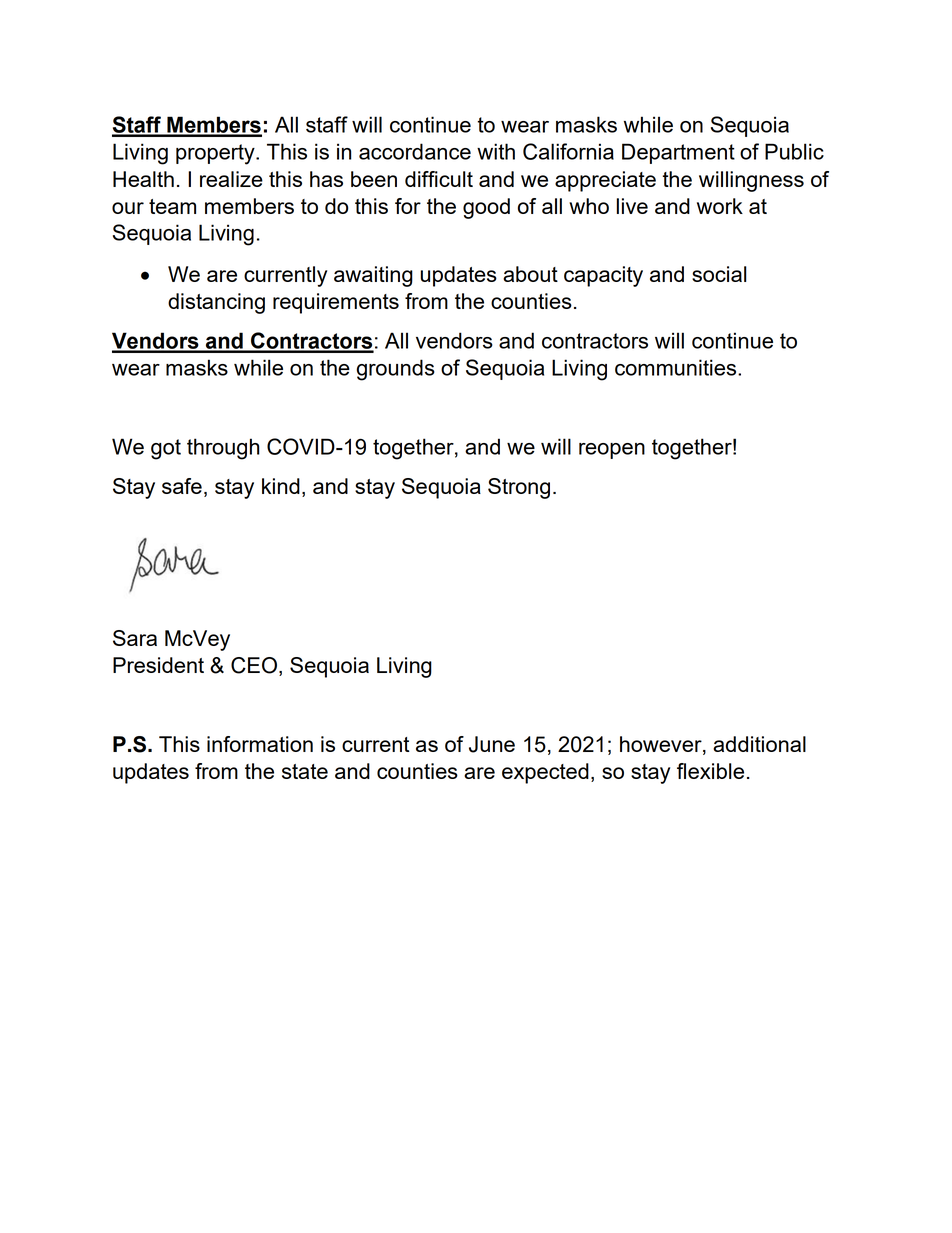  Describe the element at coordinates (519, 488) in the image. I see `Strong` at that location.
